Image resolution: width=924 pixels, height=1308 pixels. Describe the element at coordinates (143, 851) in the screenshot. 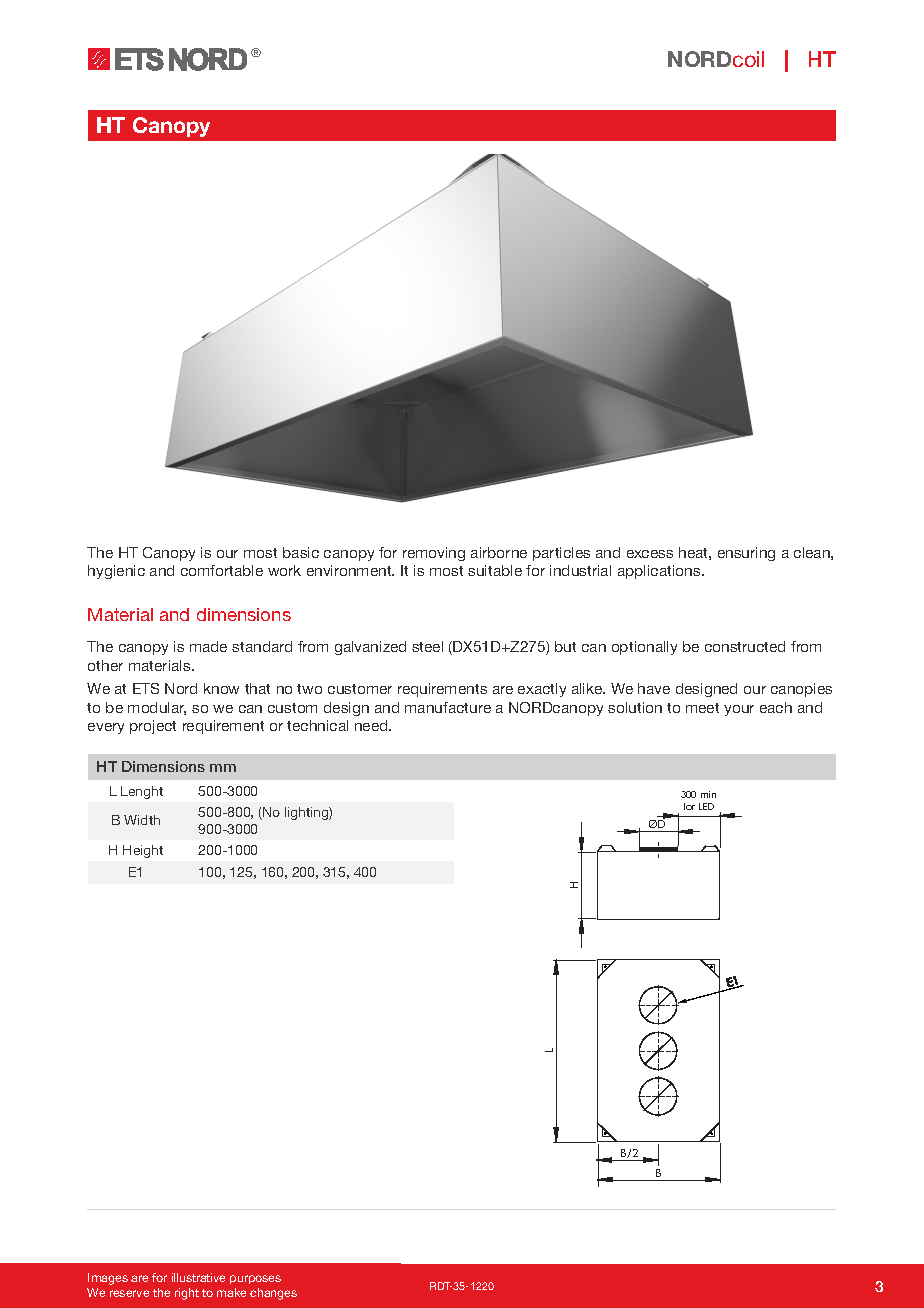

I see `Height` at that location.
